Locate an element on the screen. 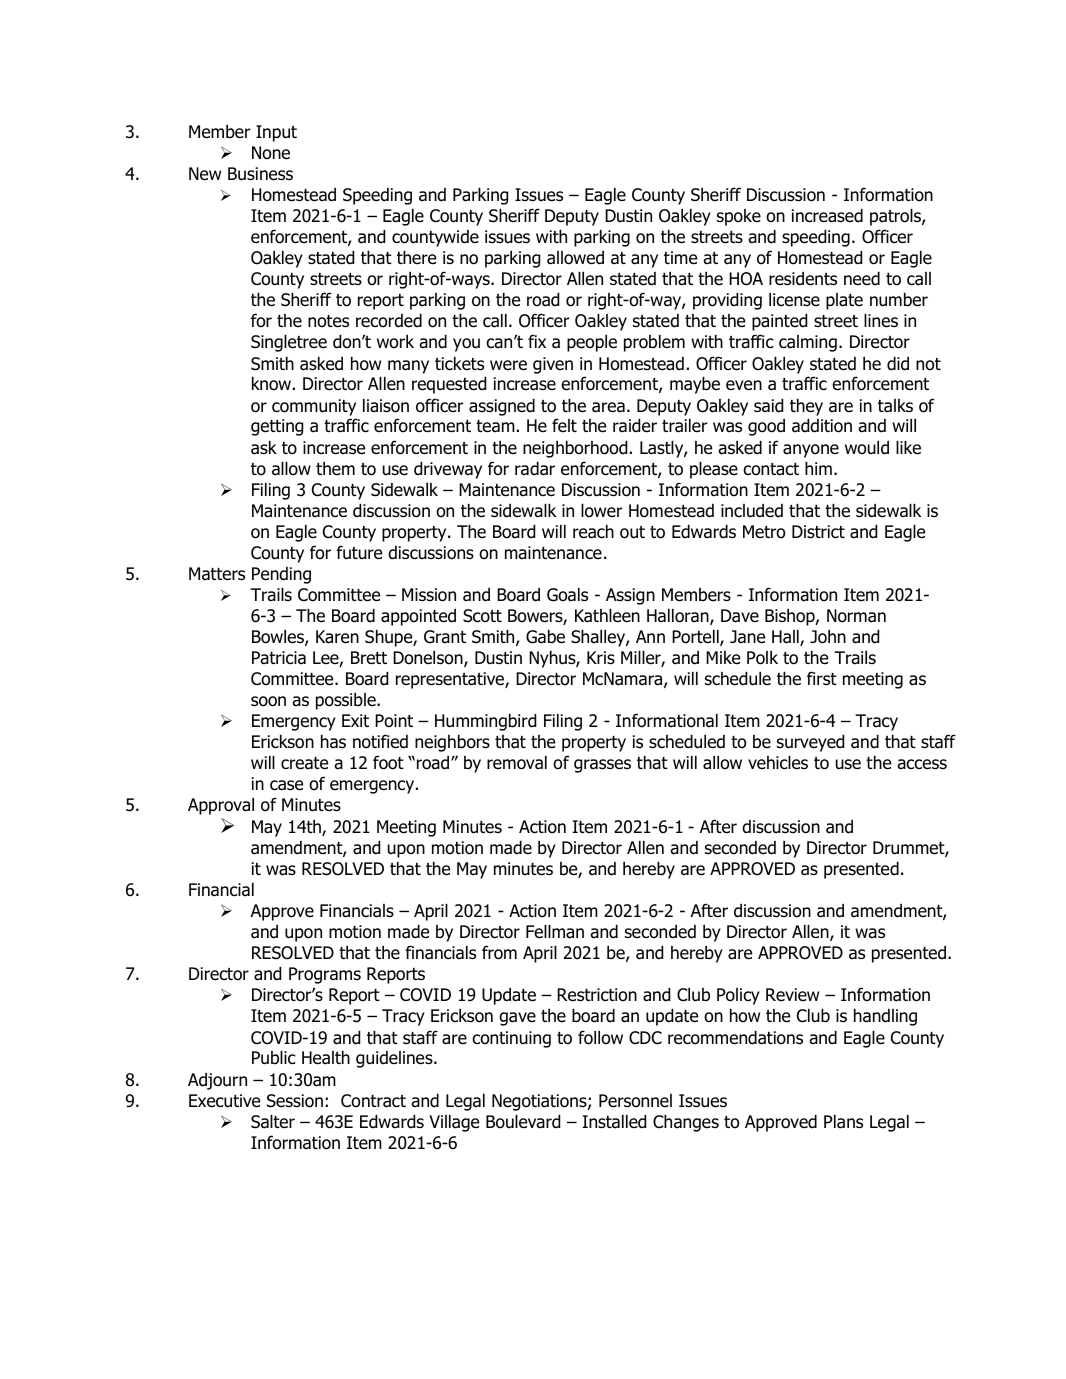 This screenshot has height=1379, width=1066. spoke is located at coordinates (739, 217).
